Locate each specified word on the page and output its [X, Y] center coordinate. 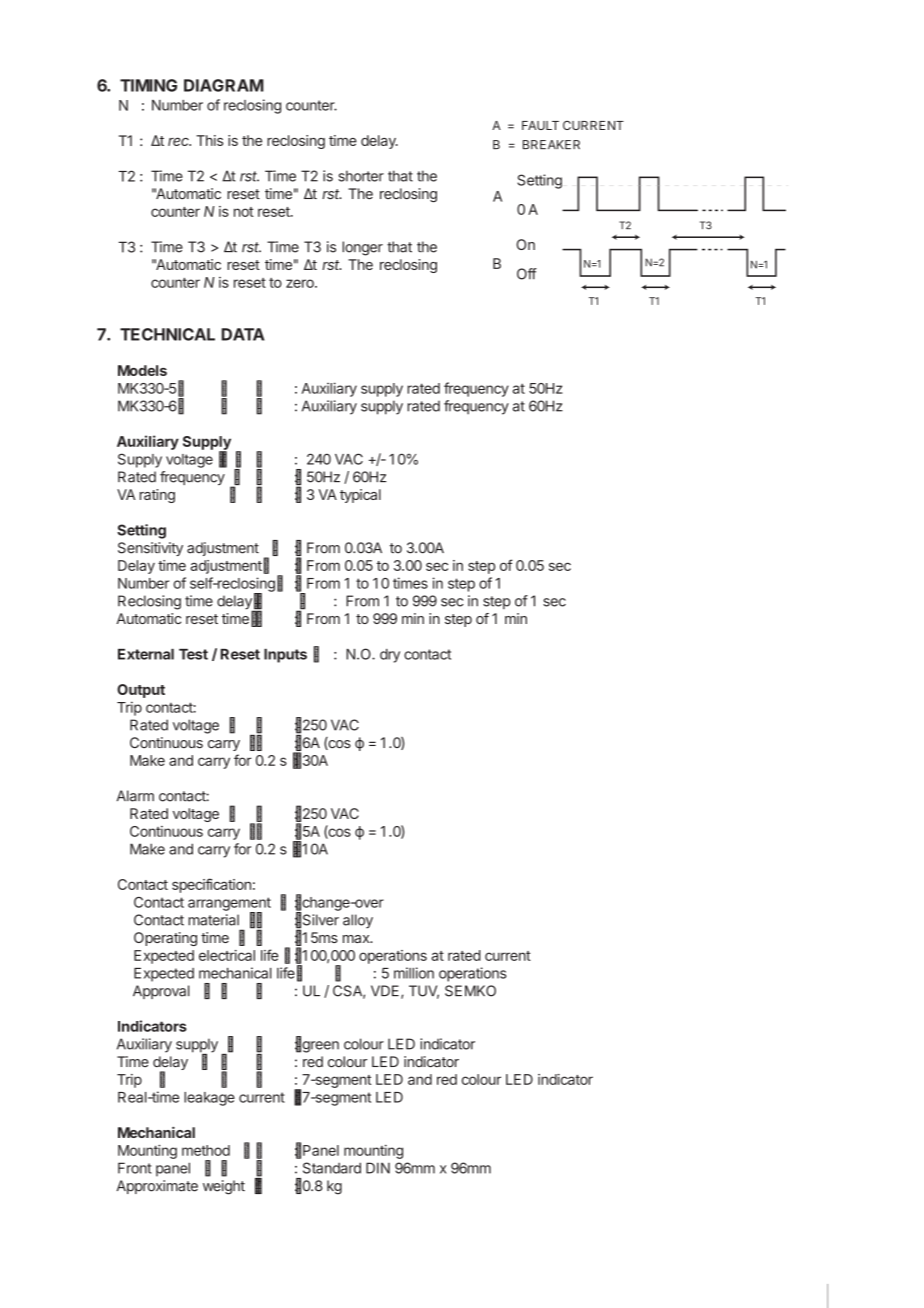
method [206, 1150]
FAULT [540, 125]
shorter [361, 176]
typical [360, 496]
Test [193, 654]
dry [390, 656]
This [209, 140]
